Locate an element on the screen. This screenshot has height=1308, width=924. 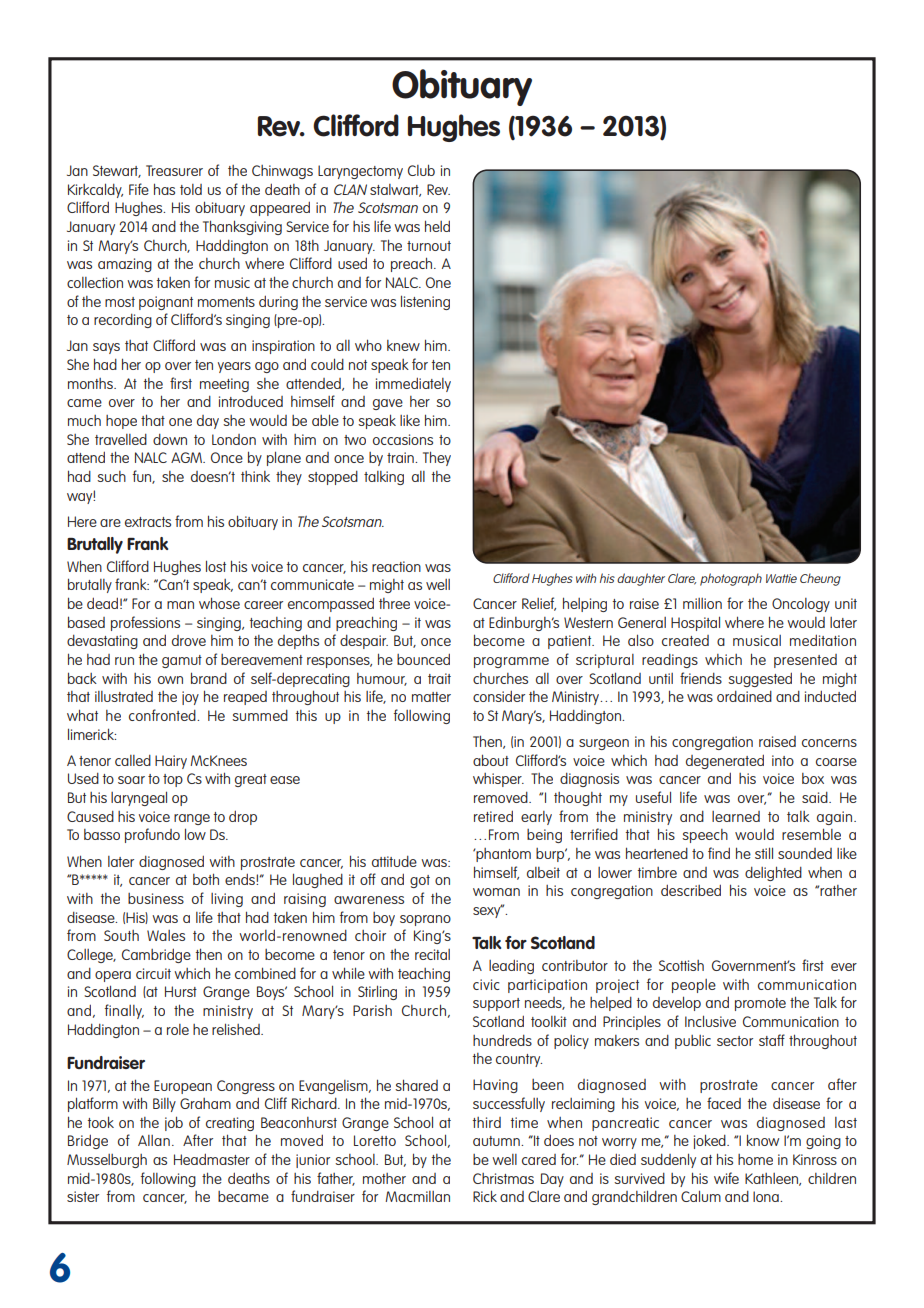
immediately is located at coordinates (413, 384).
